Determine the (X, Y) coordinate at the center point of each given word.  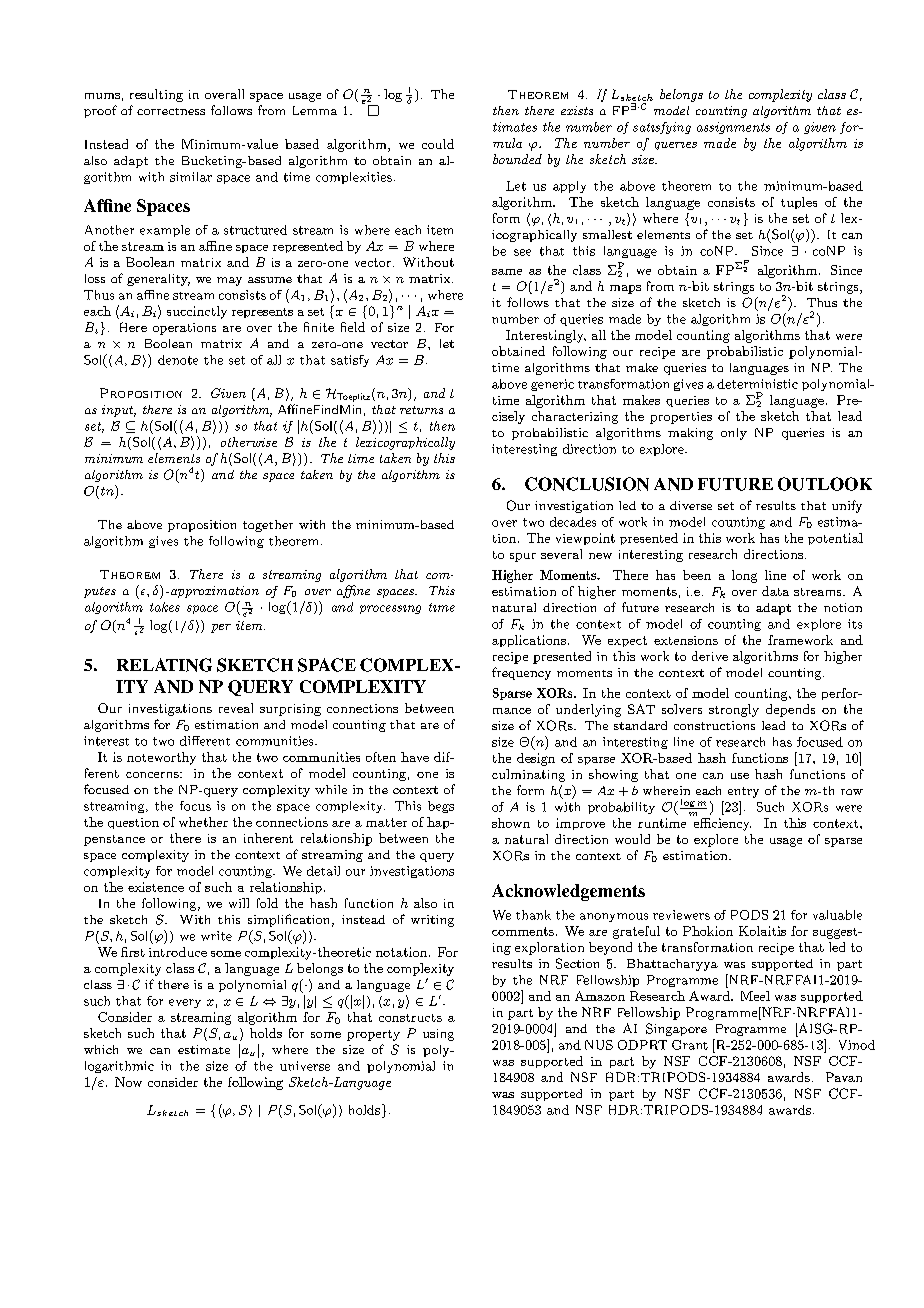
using (438, 1035)
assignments (733, 128)
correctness (171, 111)
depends (790, 710)
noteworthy (161, 758)
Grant (690, 1045)
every (185, 1003)
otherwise (249, 442)
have (415, 757)
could (438, 144)
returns (421, 410)
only (734, 434)
